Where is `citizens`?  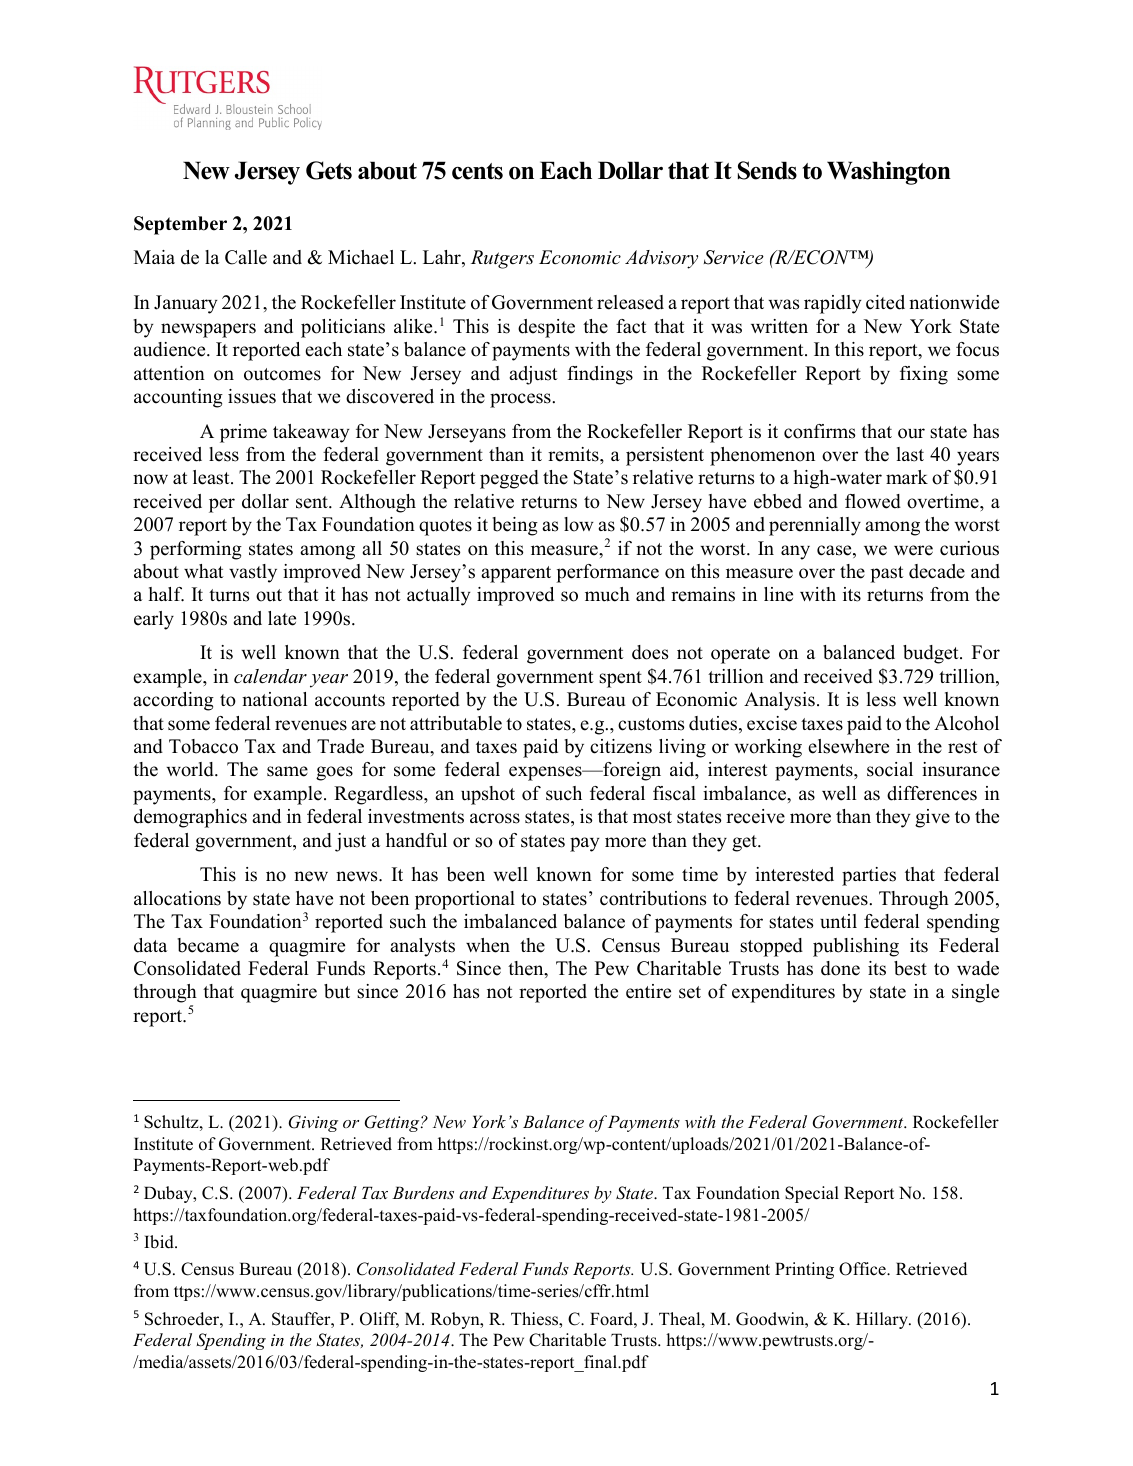 citizens is located at coordinates (621, 746).
